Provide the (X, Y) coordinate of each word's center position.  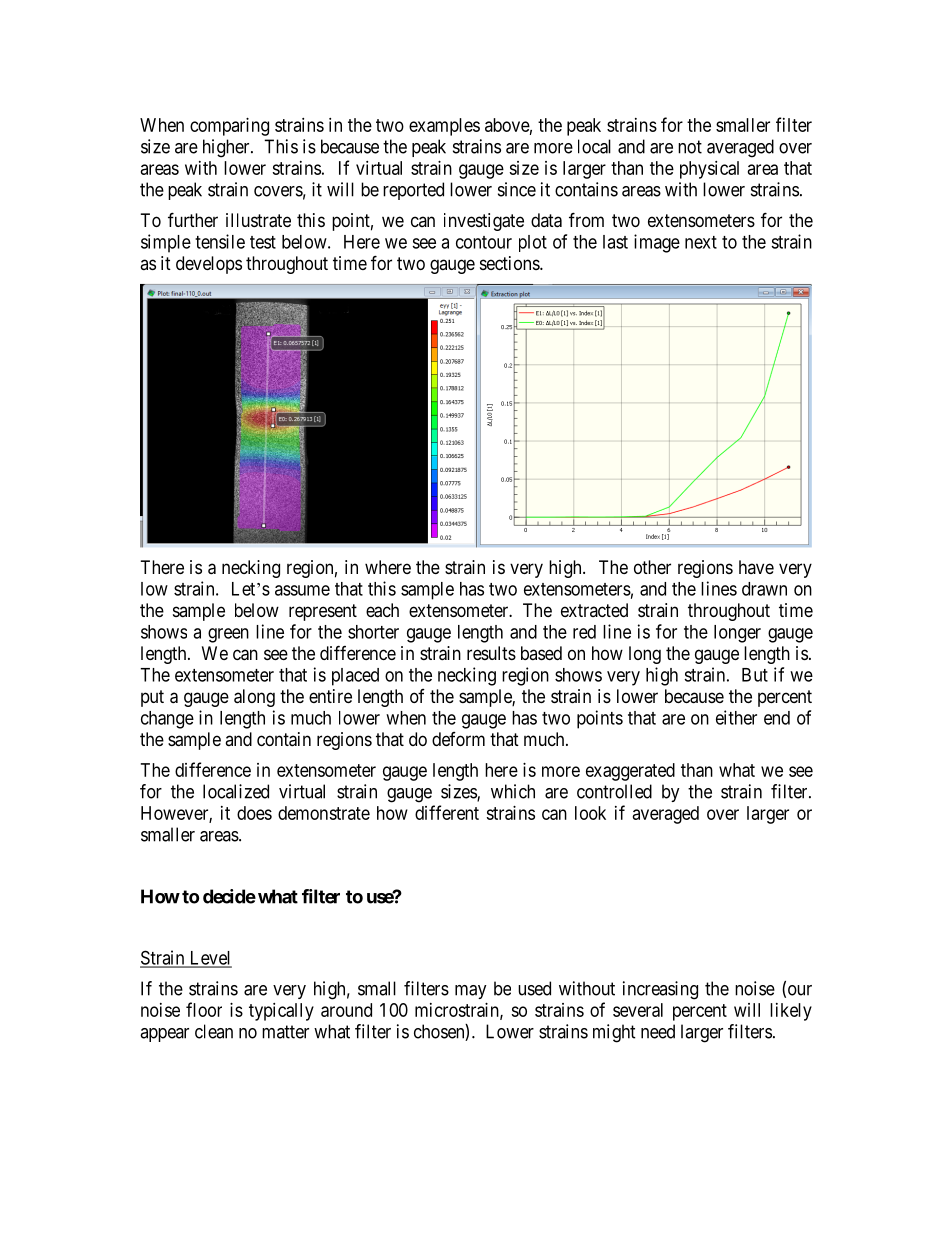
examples (444, 127)
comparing (229, 127)
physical (709, 170)
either (736, 717)
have (756, 567)
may (471, 992)
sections (510, 263)
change (167, 720)
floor (204, 1009)
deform (458, 739)
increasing (660, 990)
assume (302, 590)
